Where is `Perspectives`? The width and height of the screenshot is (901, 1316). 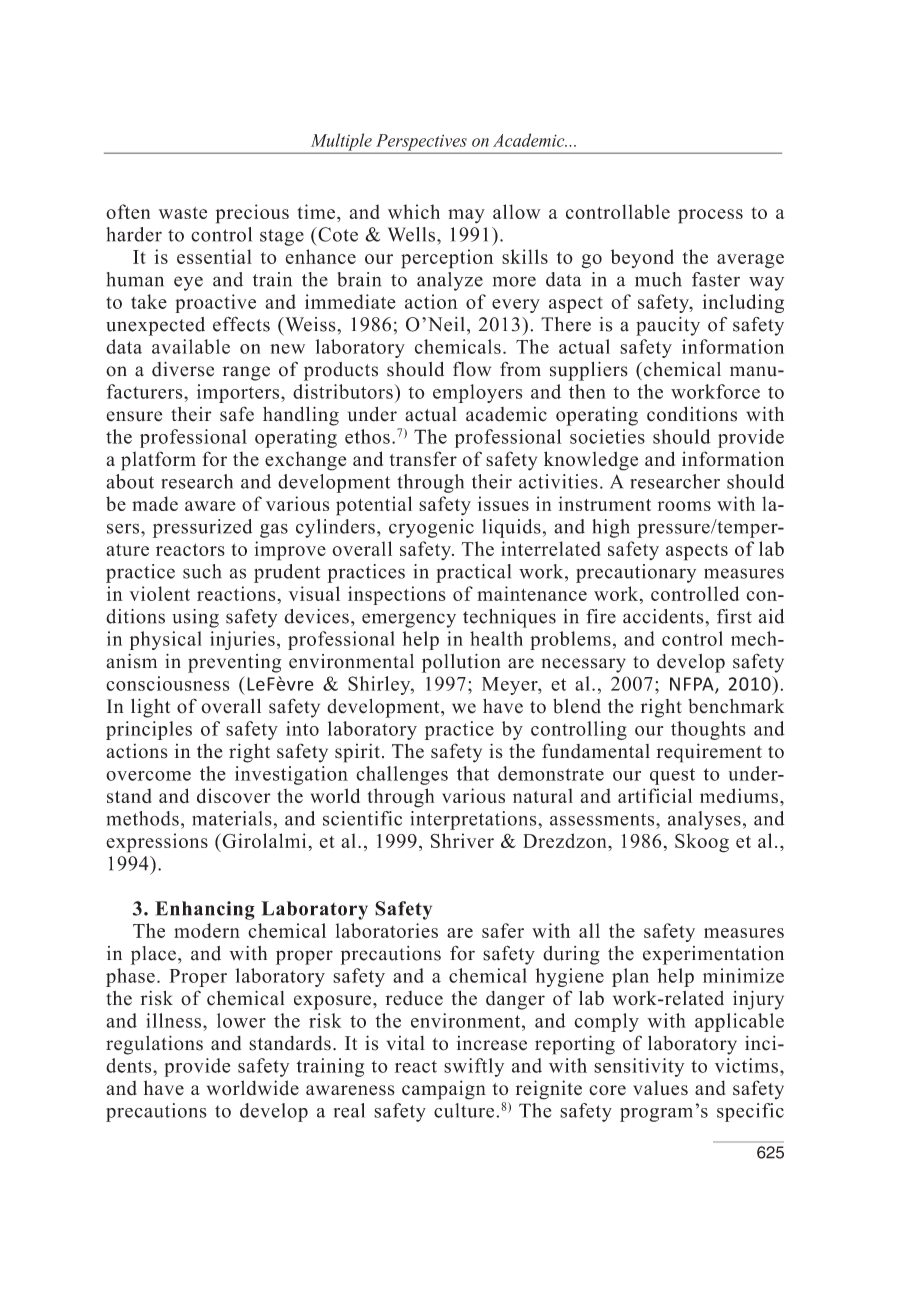 Perspectives is located at coordinates (421, 143).
